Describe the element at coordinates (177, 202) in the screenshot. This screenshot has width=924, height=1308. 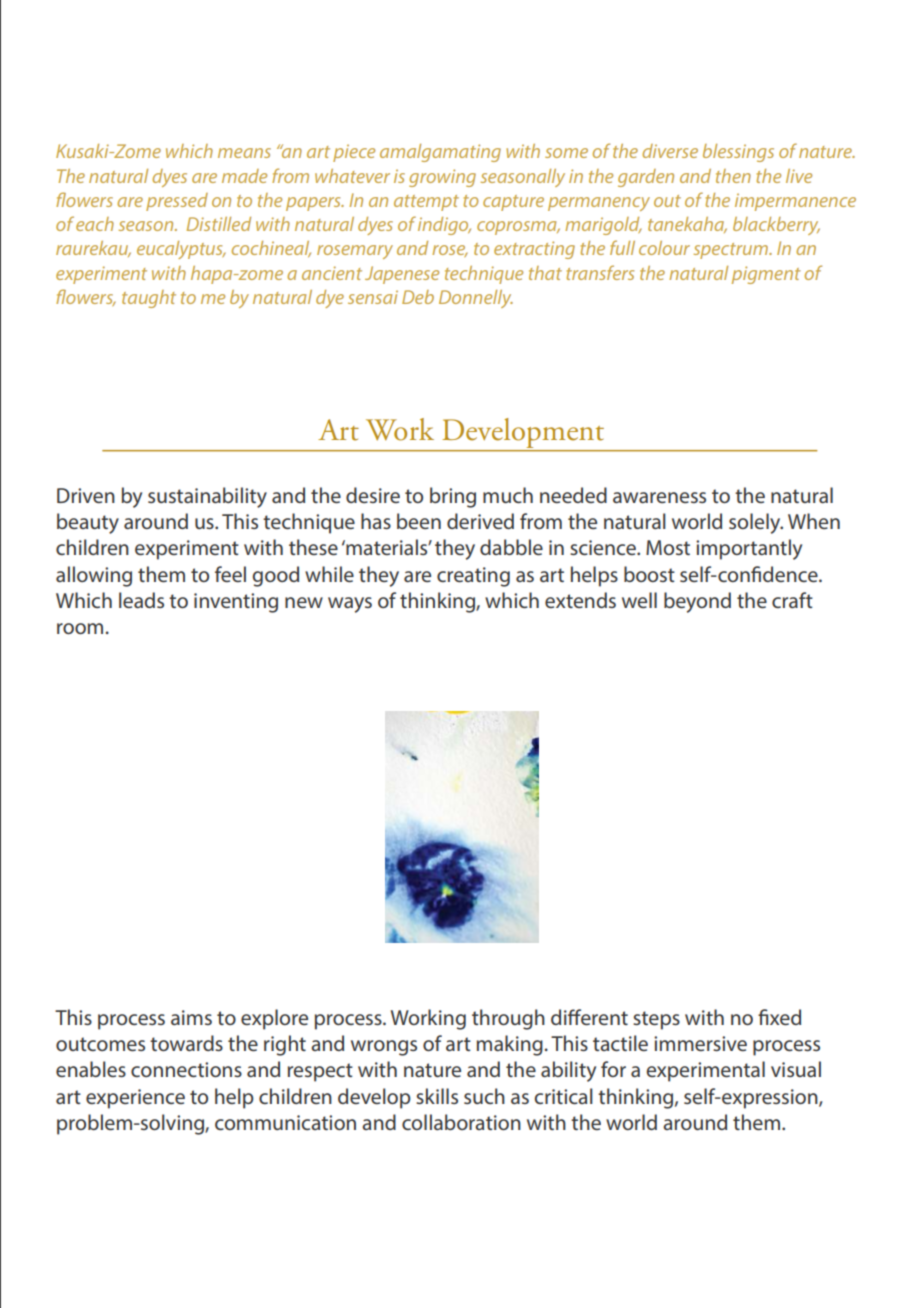
I see `pressed` at that location.
